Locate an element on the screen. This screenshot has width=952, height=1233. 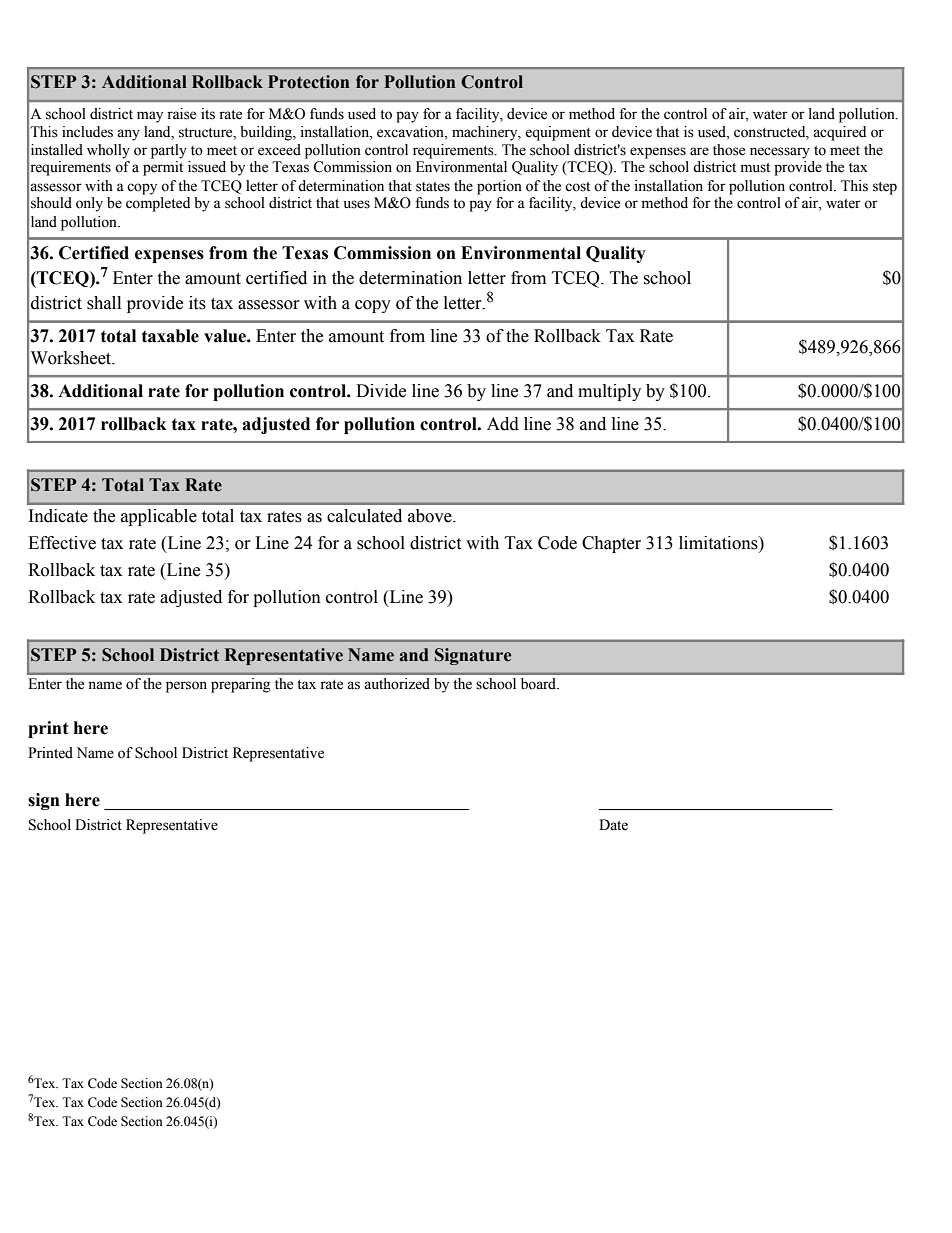
multiply is located at coordinates (609, 392).
